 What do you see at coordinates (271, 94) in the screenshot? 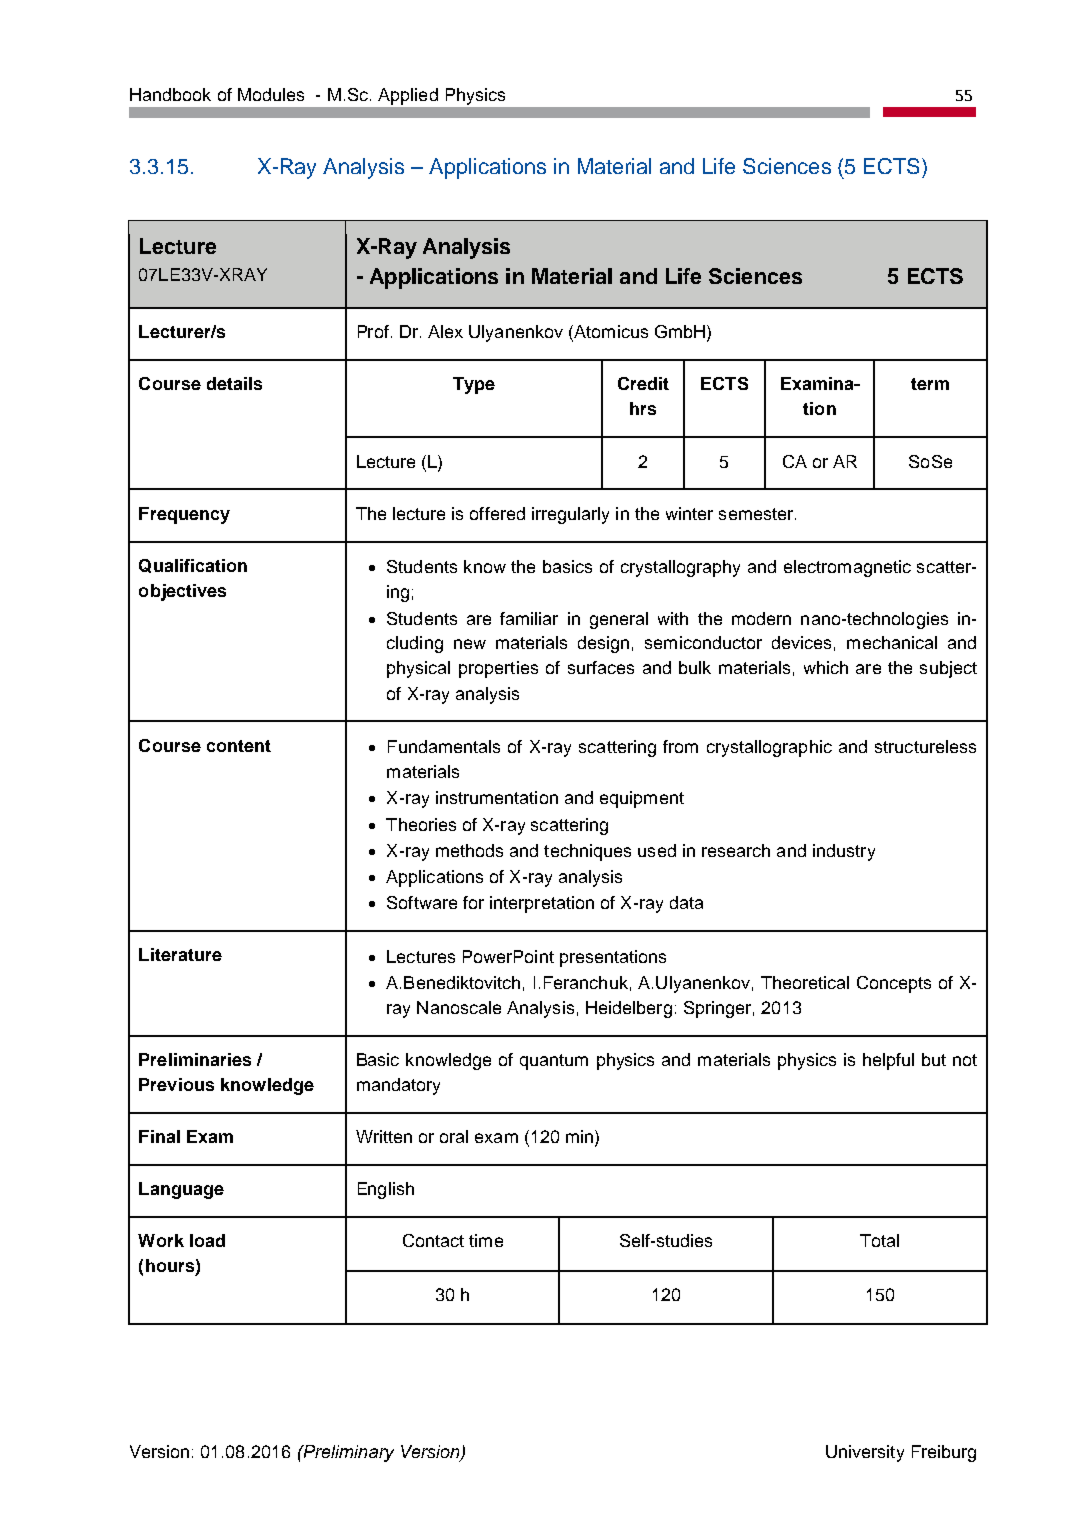
I see `Modules` at bounding box center [271, 94].
